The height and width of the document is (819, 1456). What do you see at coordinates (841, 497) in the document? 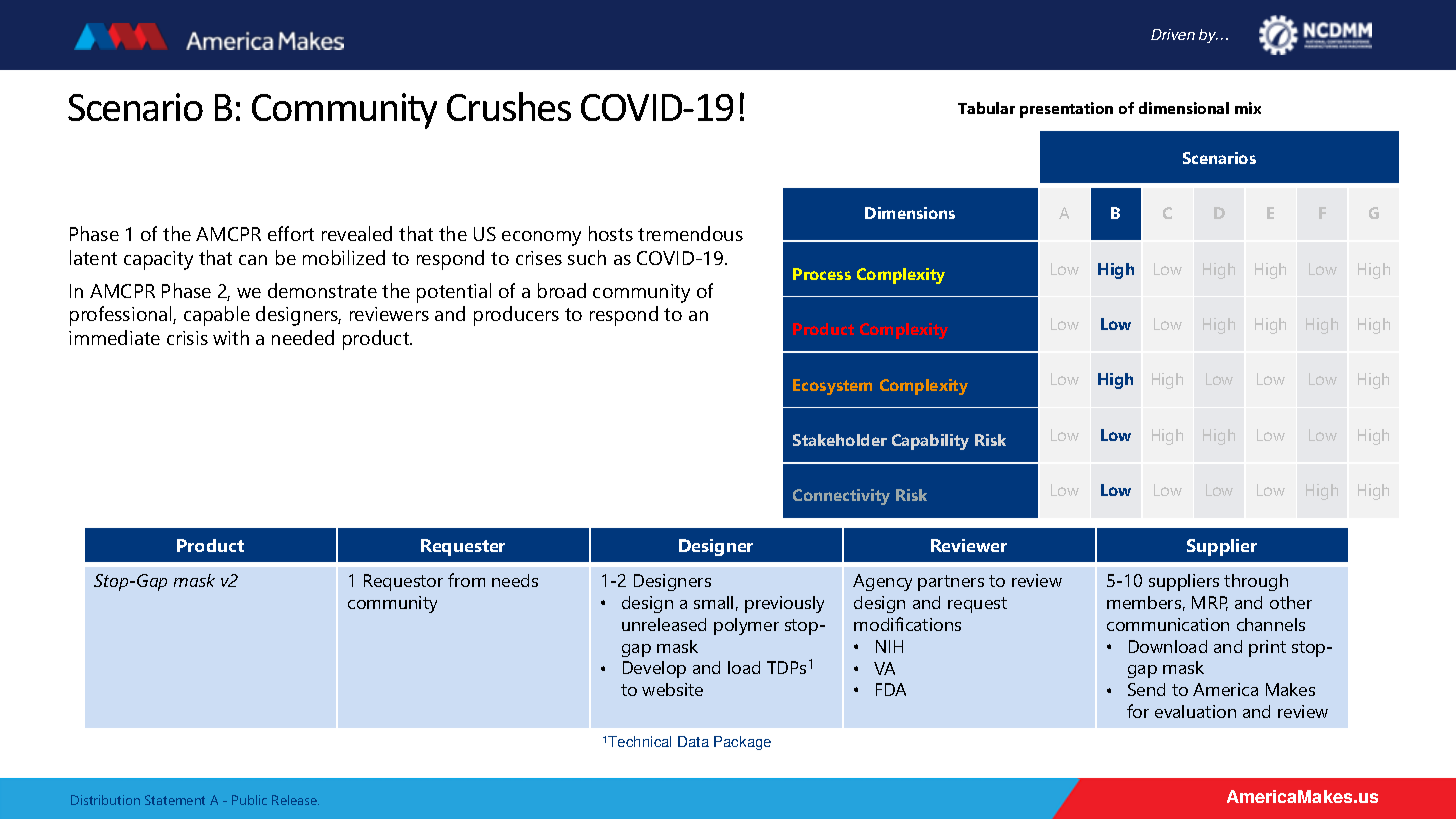
I see `Connectivity` at bounding box center [841, 497].
